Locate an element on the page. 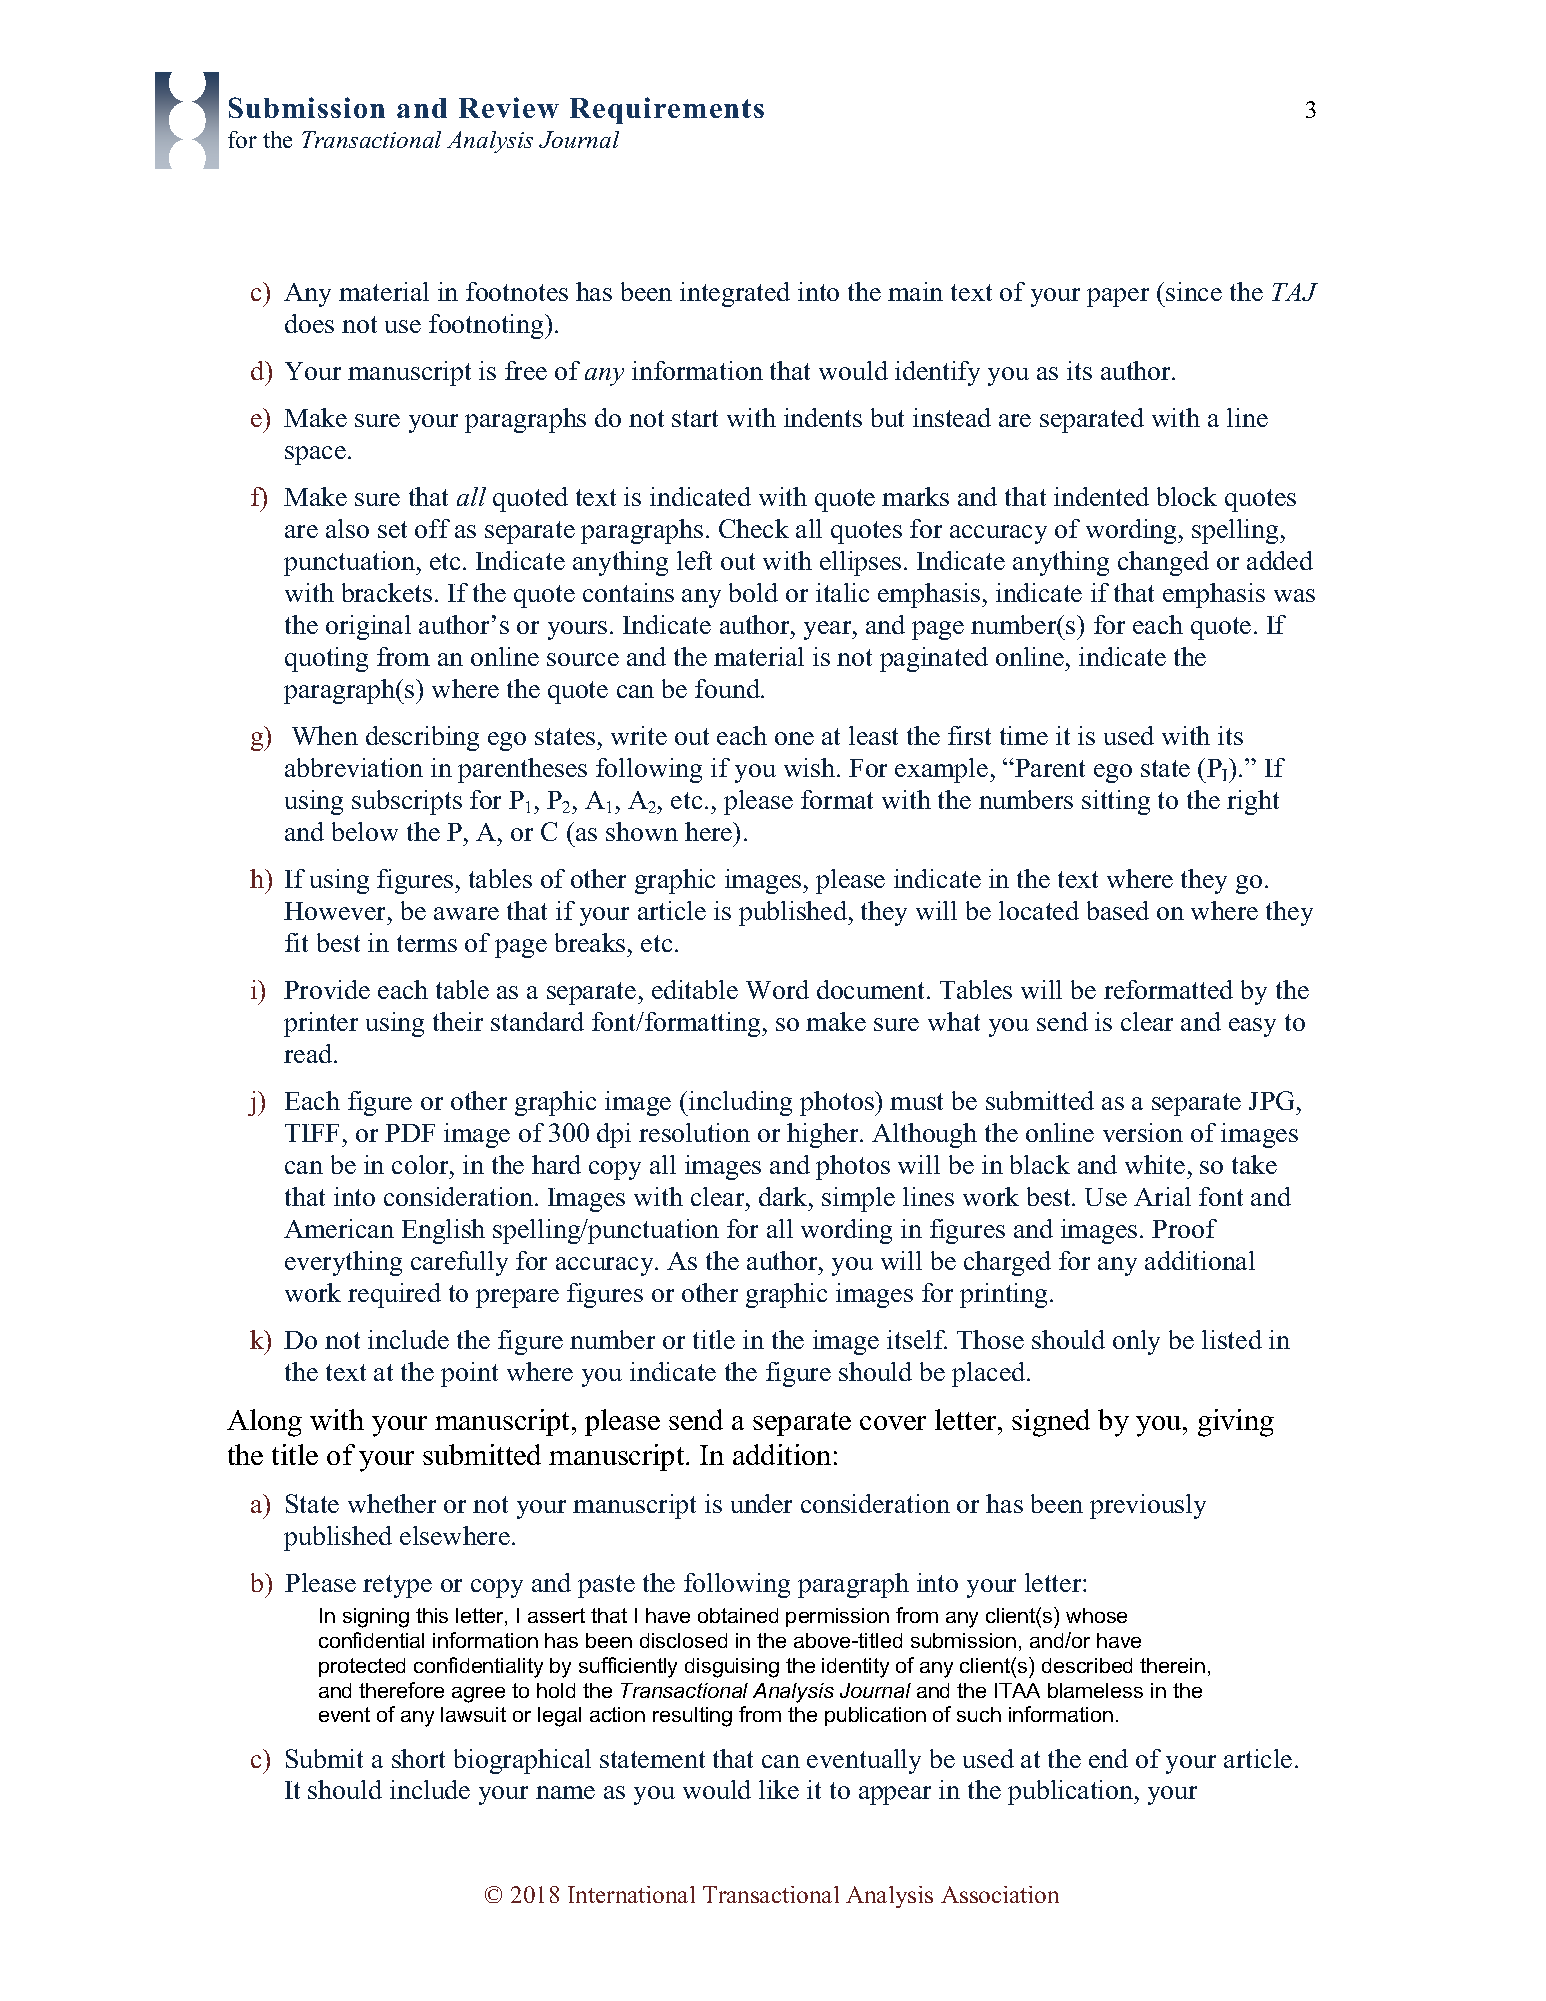 This page has height=2001, width=1546. since is located at coordinates (1194, 291).
